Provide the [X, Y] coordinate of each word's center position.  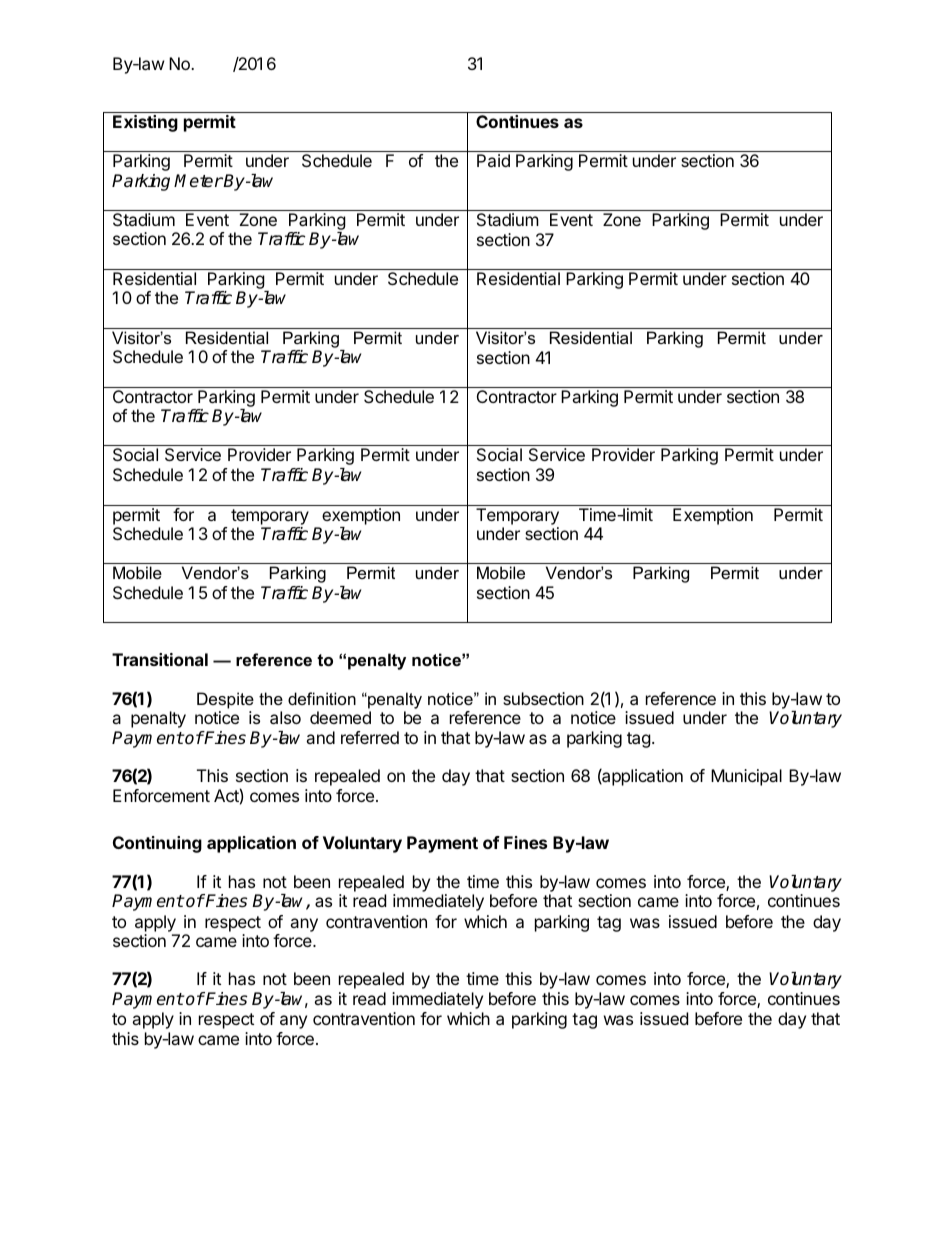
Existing [145, 123]
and [320, 737]
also [285, 717]
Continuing [157, 844]
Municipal [746, 777]
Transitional [160, 659]
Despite [225, 700]
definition [322, 698]
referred [370, 737]
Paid [493, 160]
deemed [340, 717]
